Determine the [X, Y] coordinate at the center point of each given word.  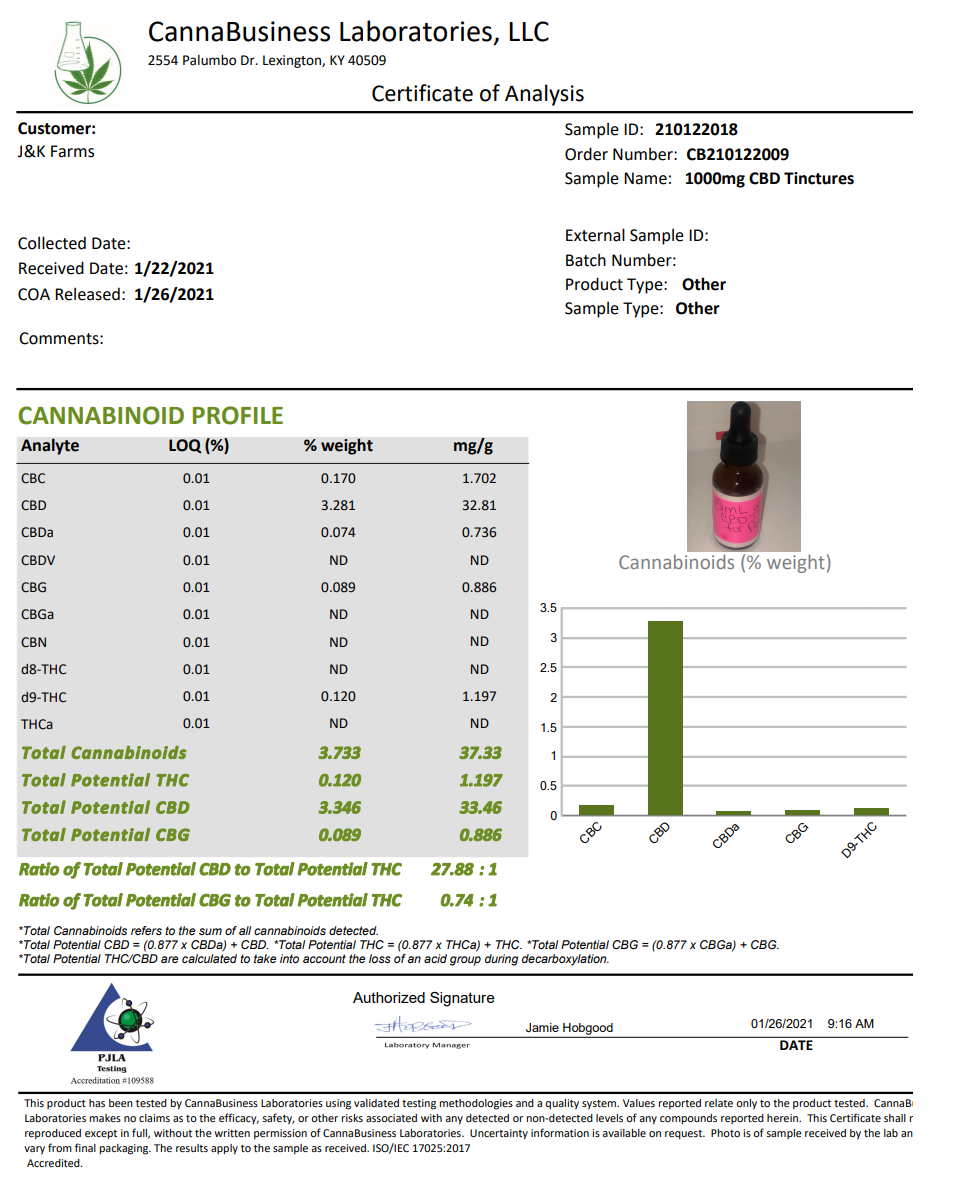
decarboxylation [565, 960]
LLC [529, 31]
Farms [72, 151]
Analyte [50, 446]
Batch [586, 260]
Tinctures [819, 178]
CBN [33, 642]
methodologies [476, 1104]
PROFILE [238, 415]
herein [783, 1118]
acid [435, 958]
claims [154, 1118]
